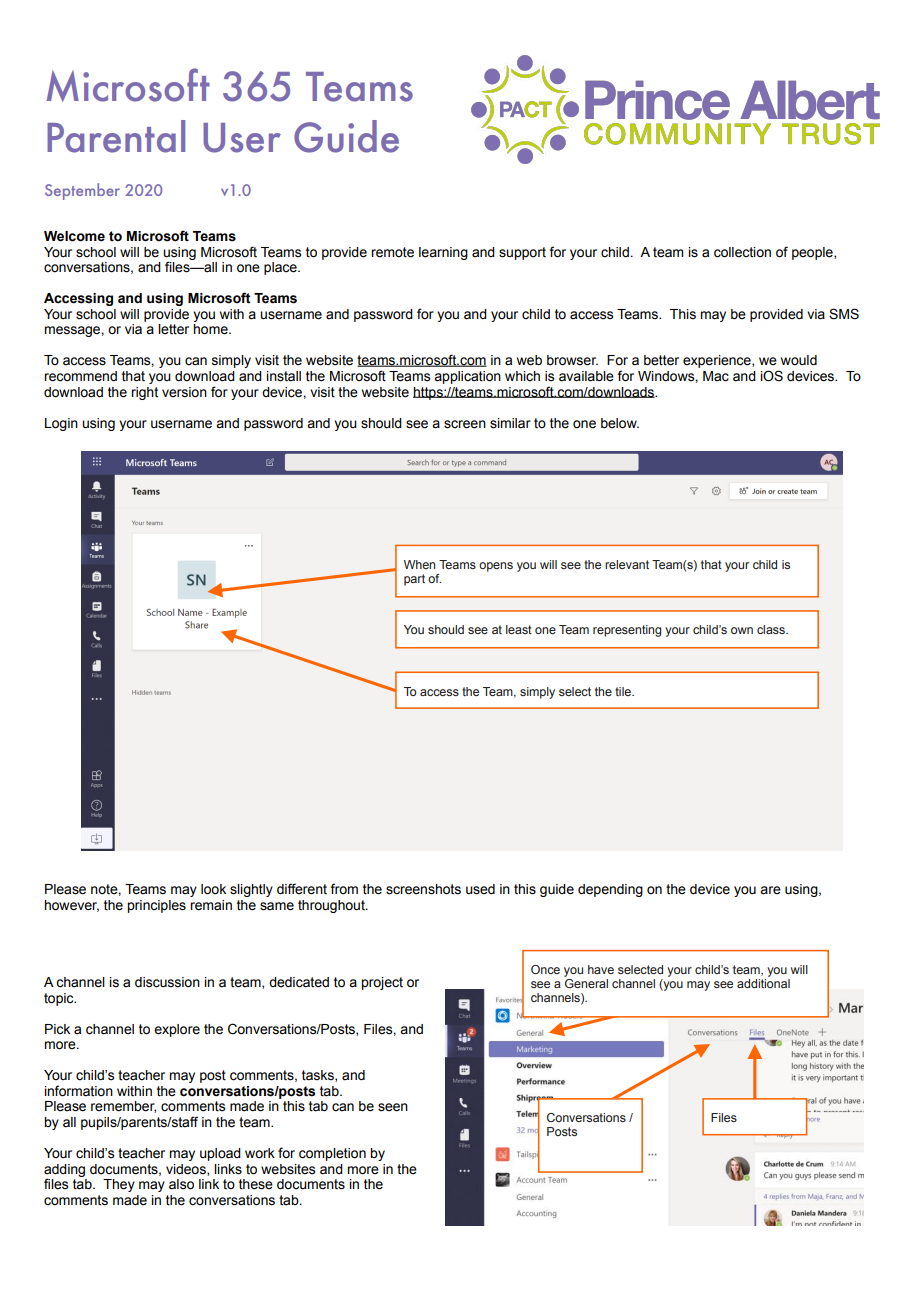  Describe the element at coordinates (443, 253) in the page. I see `learning` at that location.
